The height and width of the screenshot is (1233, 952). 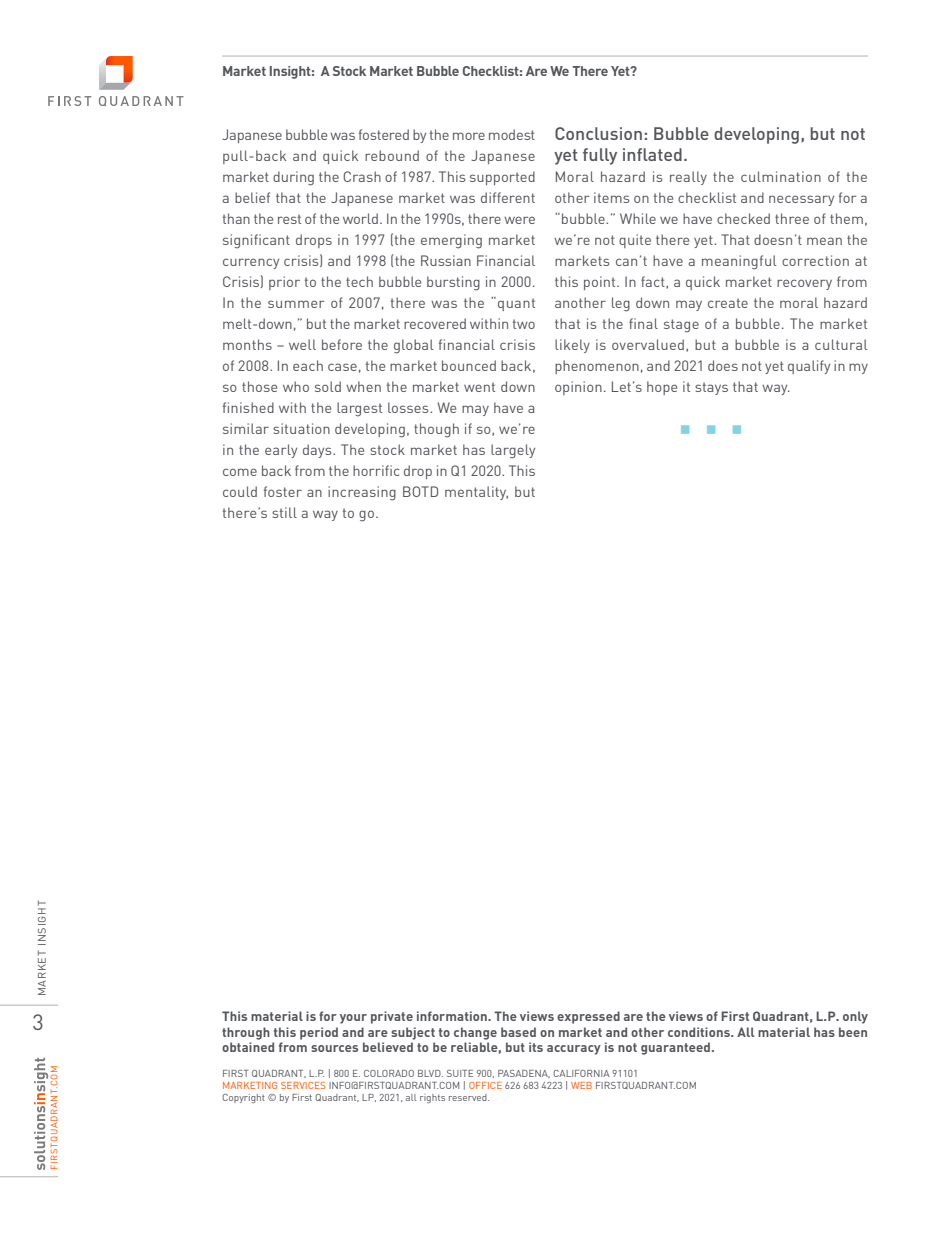 What do you see at coordinates (296, 386) in the screenshot?
I see `who` at bounding box center [296, 386].
